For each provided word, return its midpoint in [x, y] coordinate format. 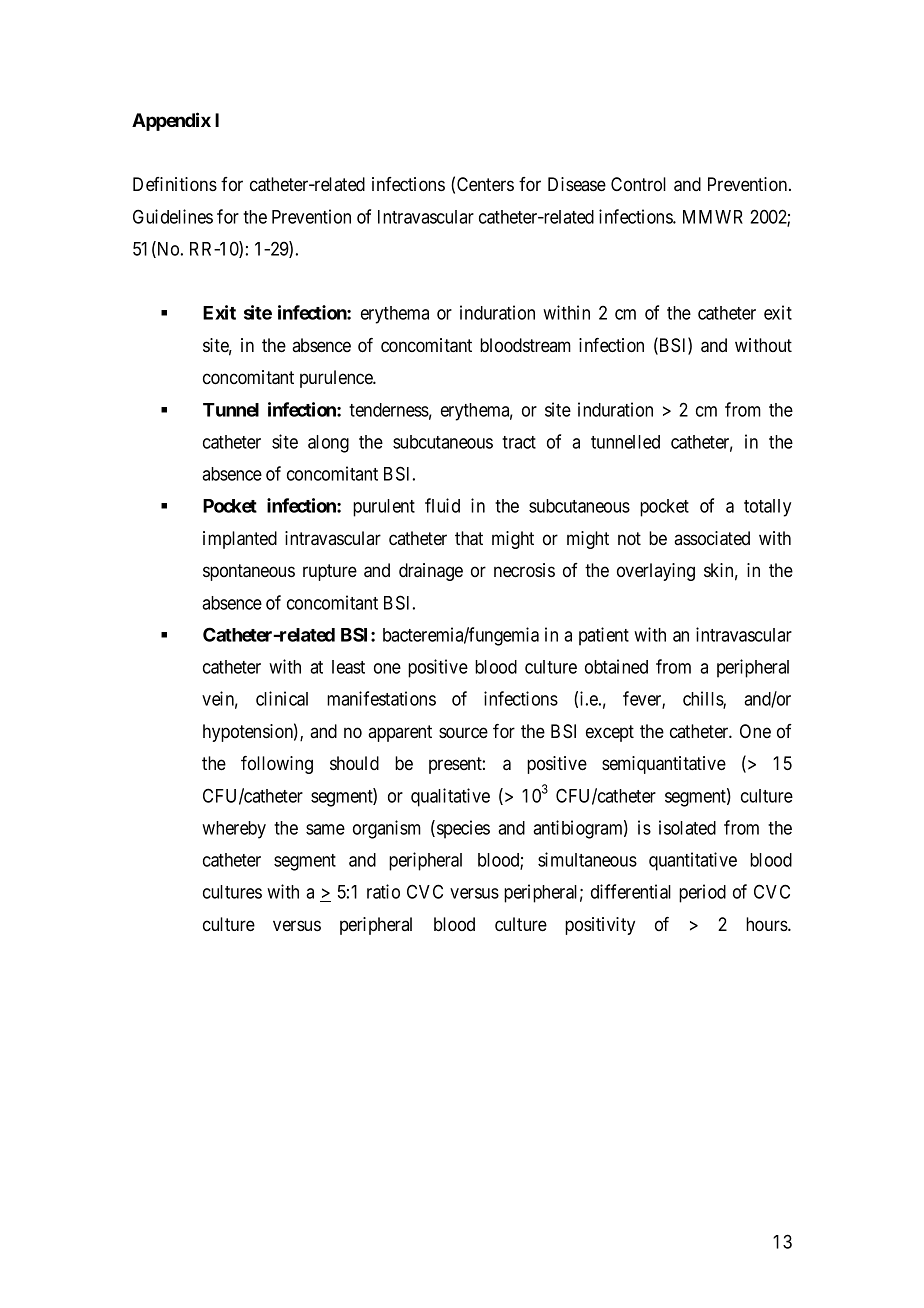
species [463, 829]
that [469, 538]
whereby [234, 830]
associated [712, 538]
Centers [485, 184]
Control [638, 184]
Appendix [171, 121]
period [702, 893]
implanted [240, 540]
